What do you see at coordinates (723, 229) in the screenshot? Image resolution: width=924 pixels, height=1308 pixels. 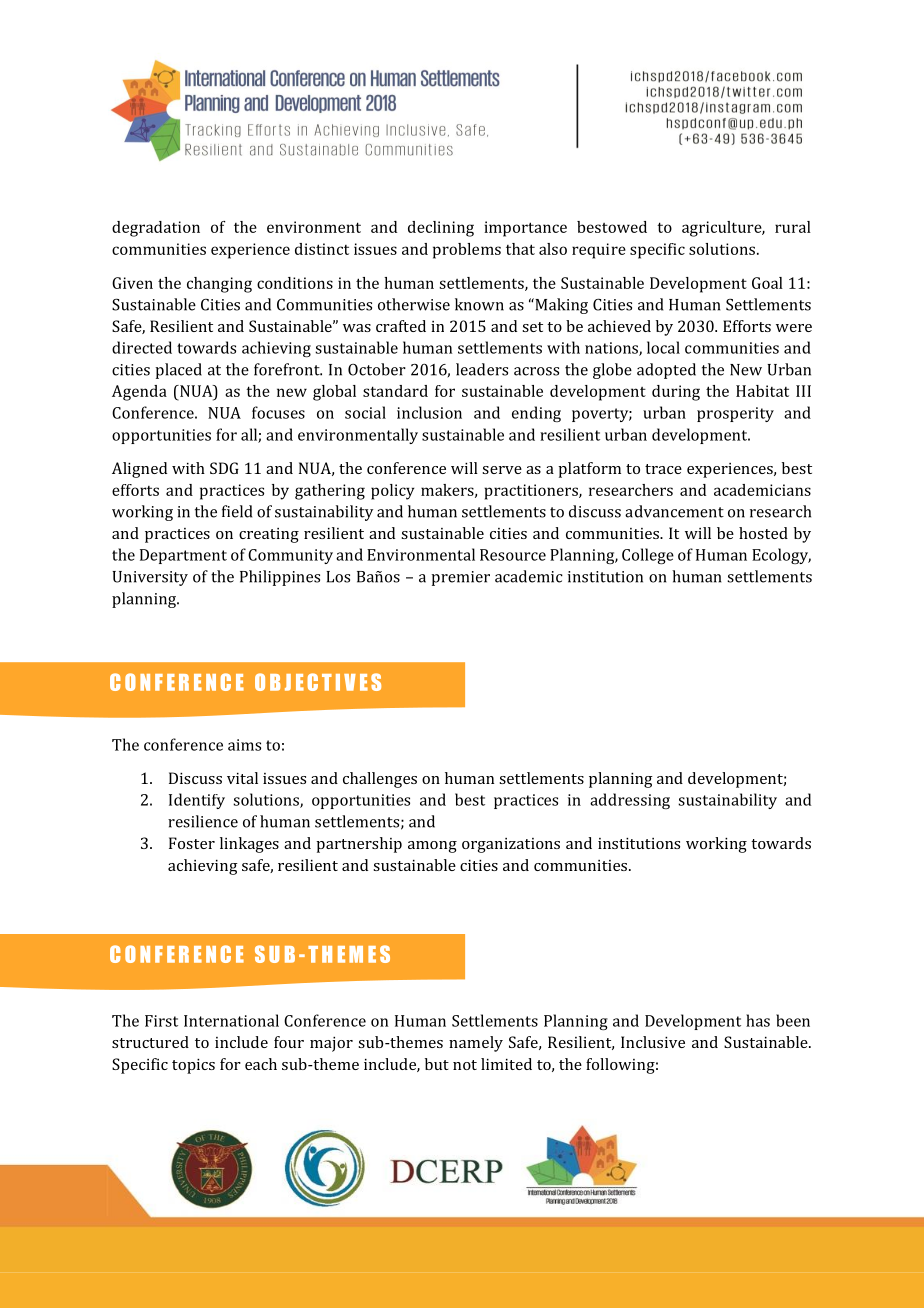 I see `agriculture` at bounding box center [723, 229].
